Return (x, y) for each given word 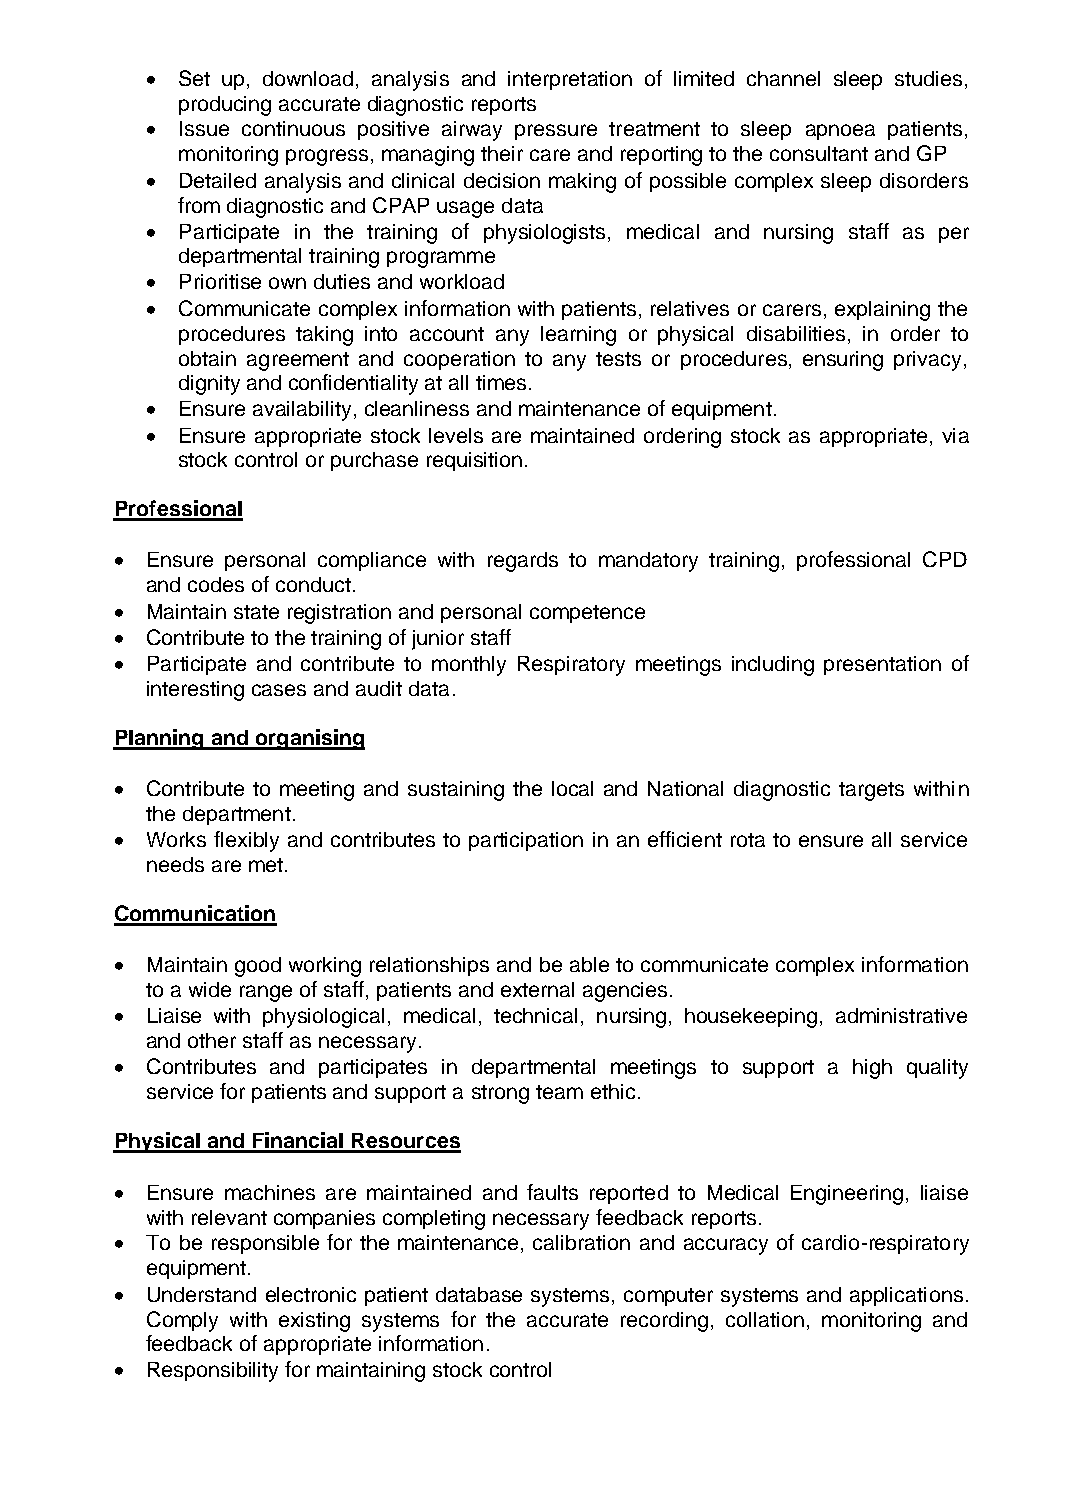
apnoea (840, 132)
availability (302, 411)
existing (314, 1322)
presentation (882, 665)
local (572, 788)
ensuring (843, 361)
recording (664, 1322)
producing (225, 106)
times (501, 382)
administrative (901, 1015)
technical (535, 1015)
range (266, 993)
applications (906, 1296)
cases (279, 690)
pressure (556, 132)
